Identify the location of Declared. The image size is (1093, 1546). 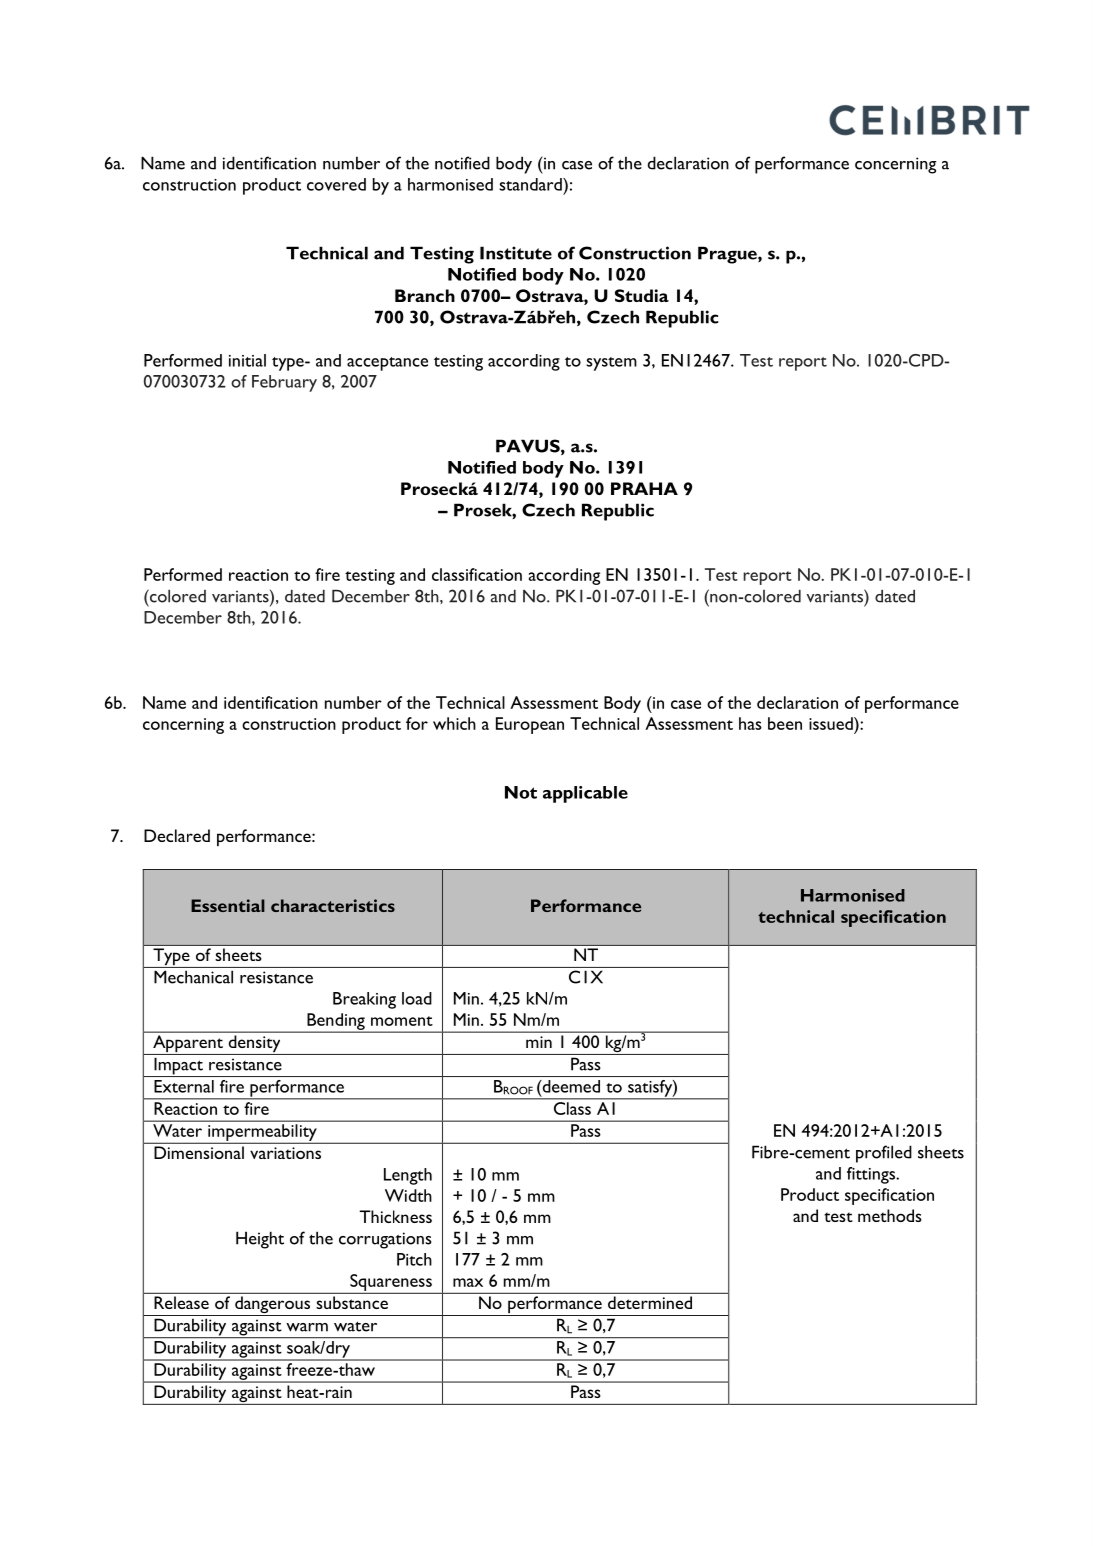
(177, 835).
